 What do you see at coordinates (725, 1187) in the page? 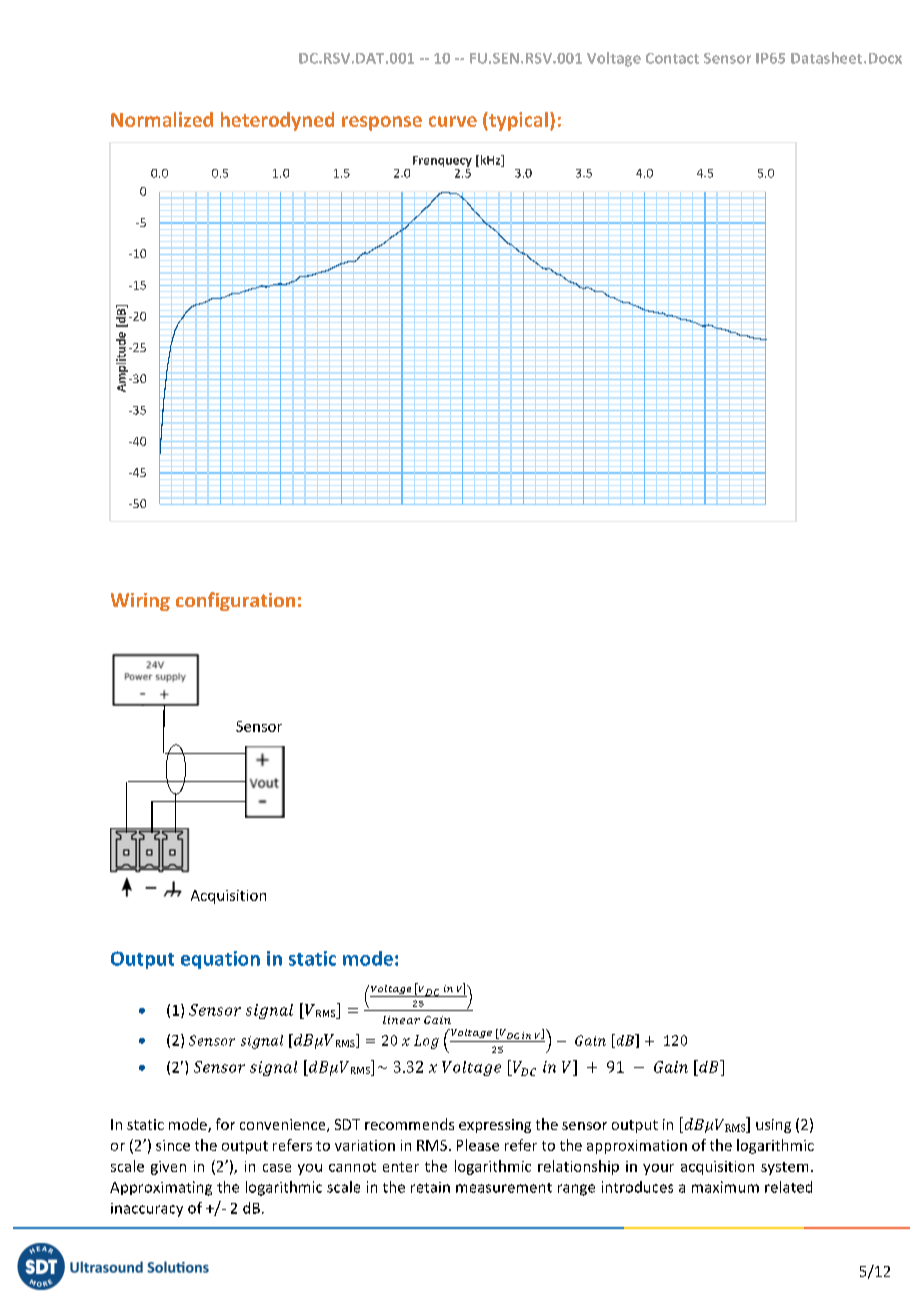
I see `maximum` at bounding box center [725, 1187].
